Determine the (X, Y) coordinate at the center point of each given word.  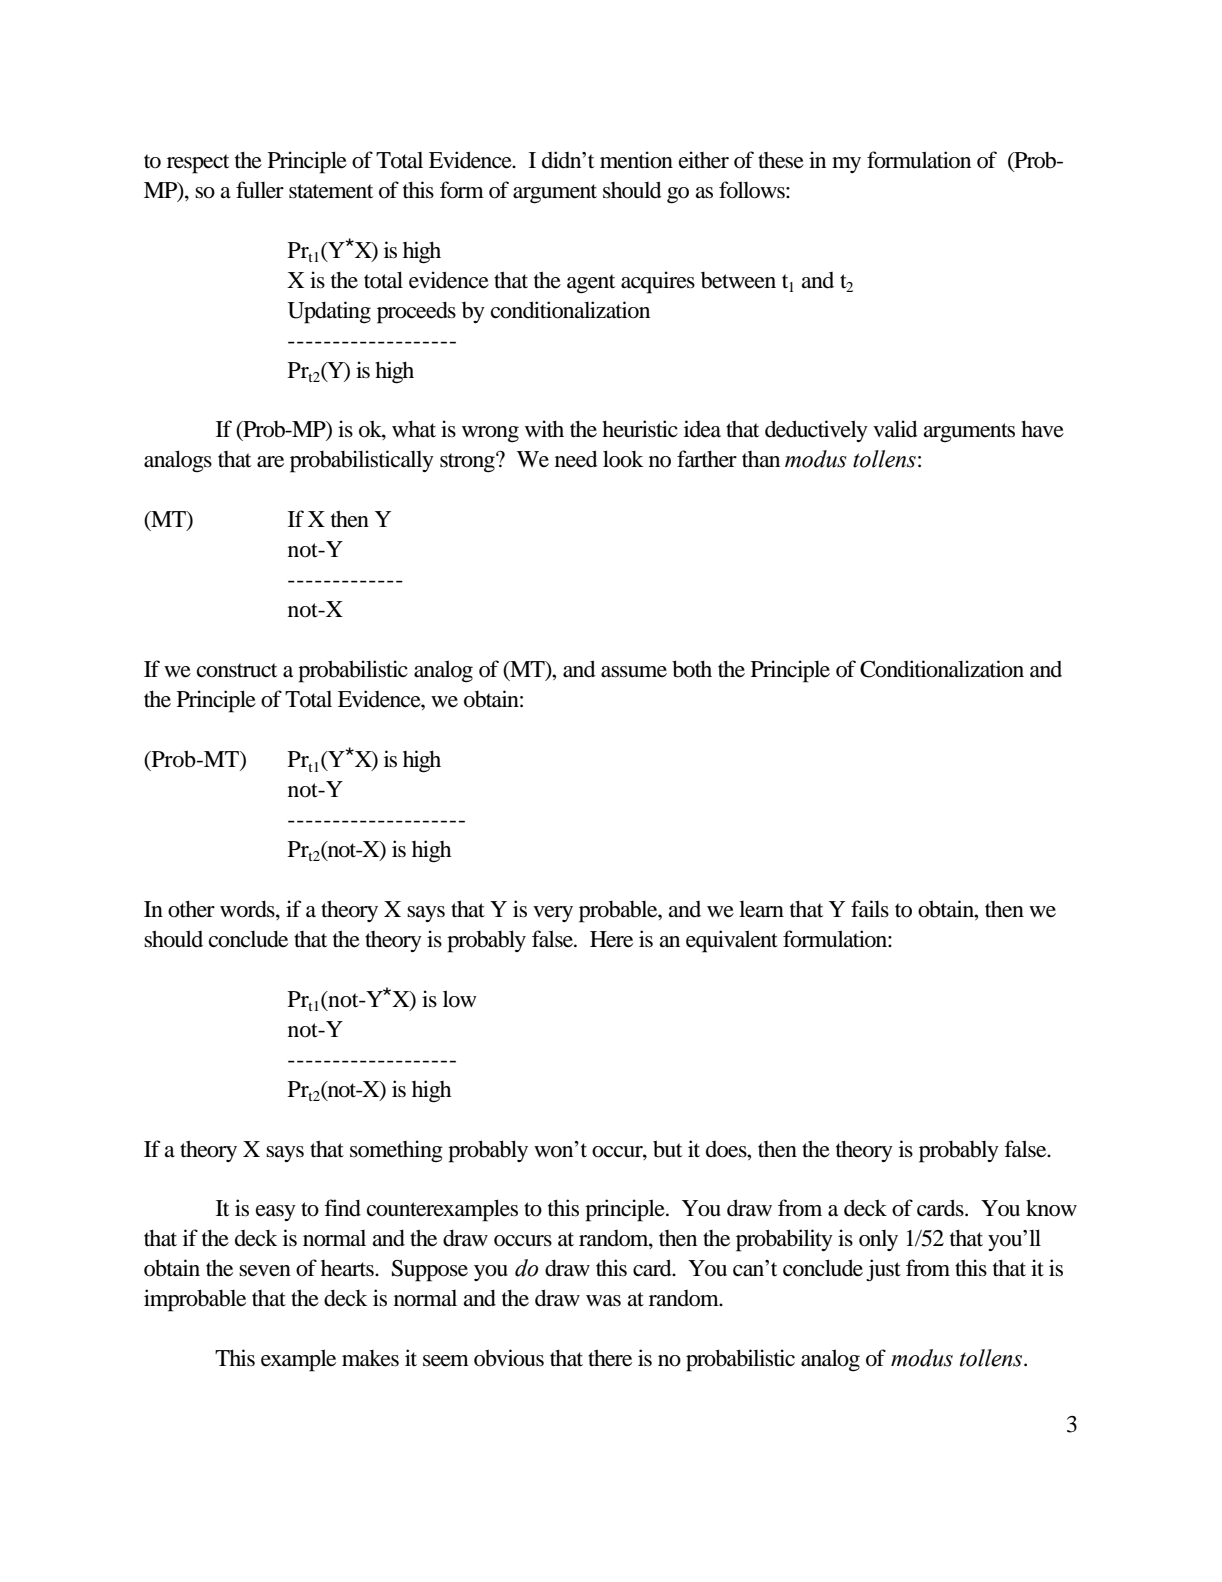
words (248, 910)
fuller (260, 190)
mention (636, 160)
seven (265, 1271)
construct (237, 670)
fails (870, 909)
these (781, 160)
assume (634, 672)
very (553, 914)
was (603, 1301)
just (883, 1270)
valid (895, 429)
